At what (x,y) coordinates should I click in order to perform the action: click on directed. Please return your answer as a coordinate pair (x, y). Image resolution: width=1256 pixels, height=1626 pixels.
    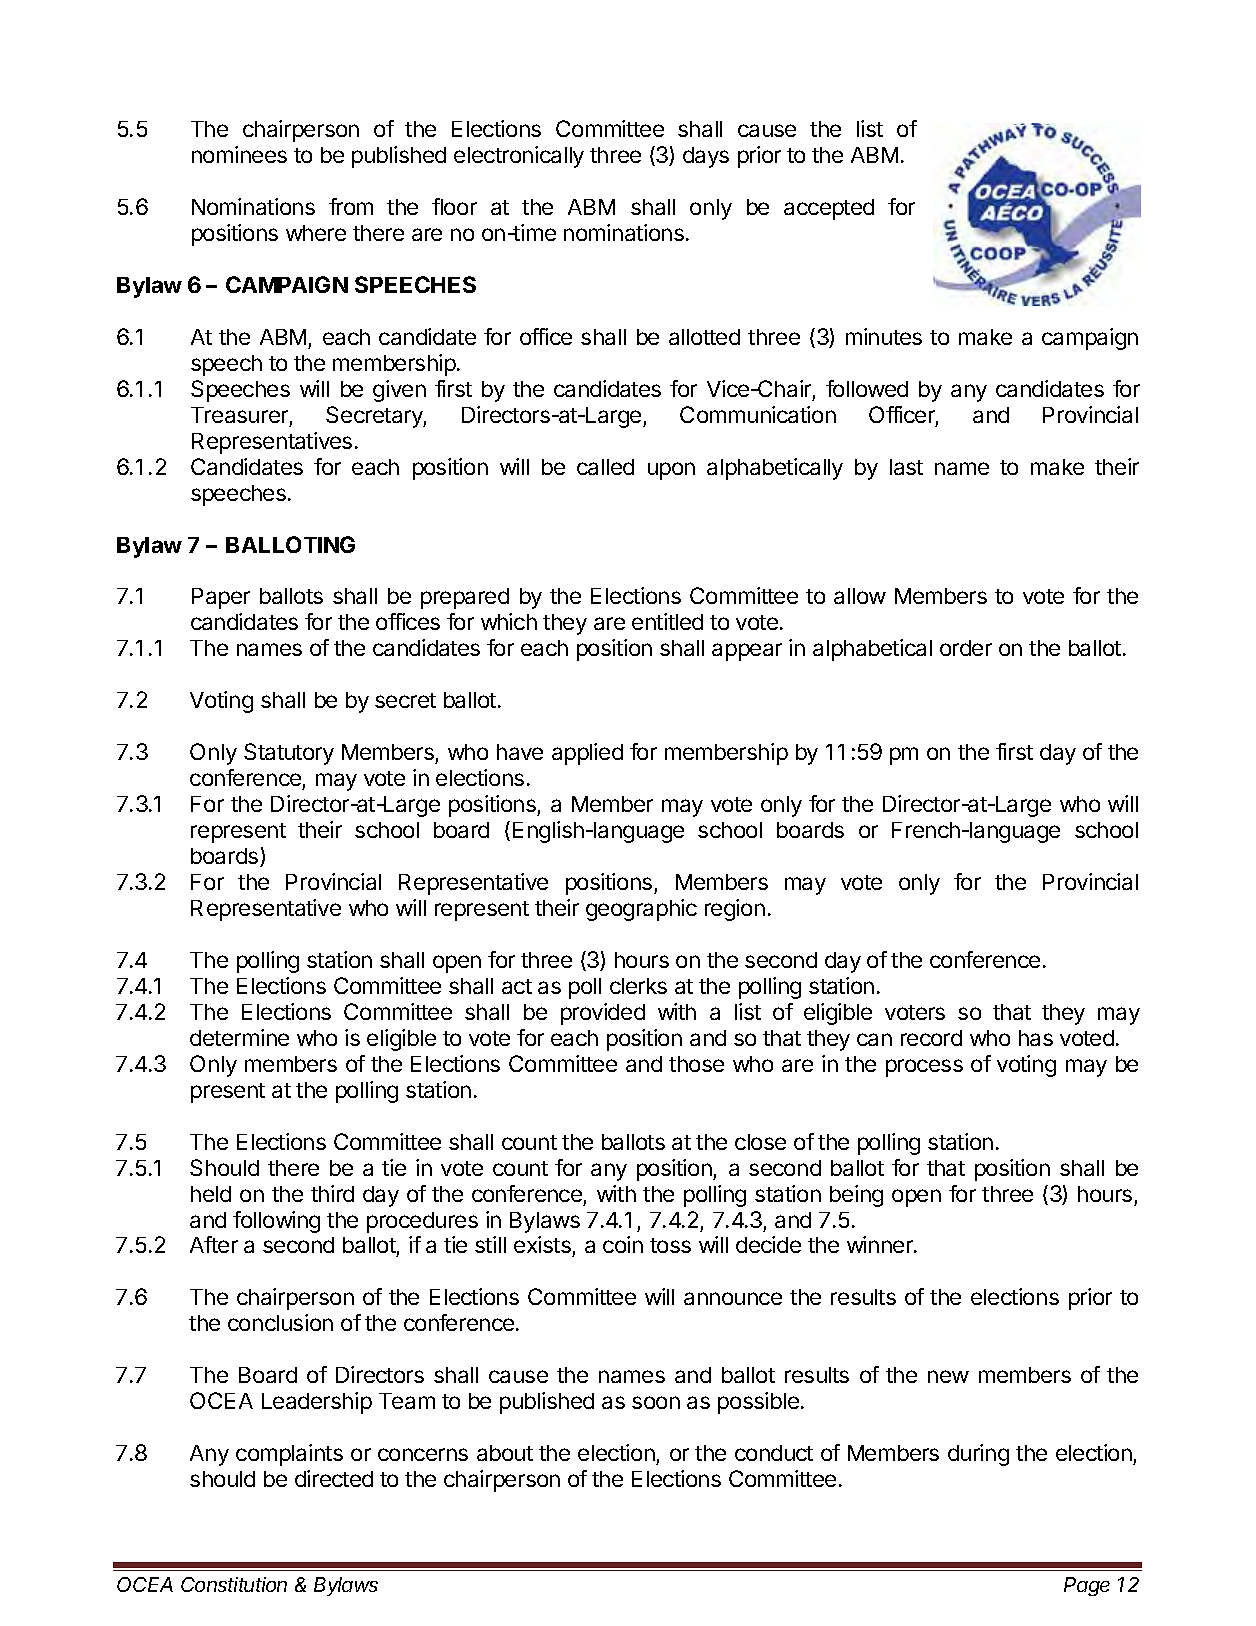
    Looking at the image, I should click on (334, 1478).
